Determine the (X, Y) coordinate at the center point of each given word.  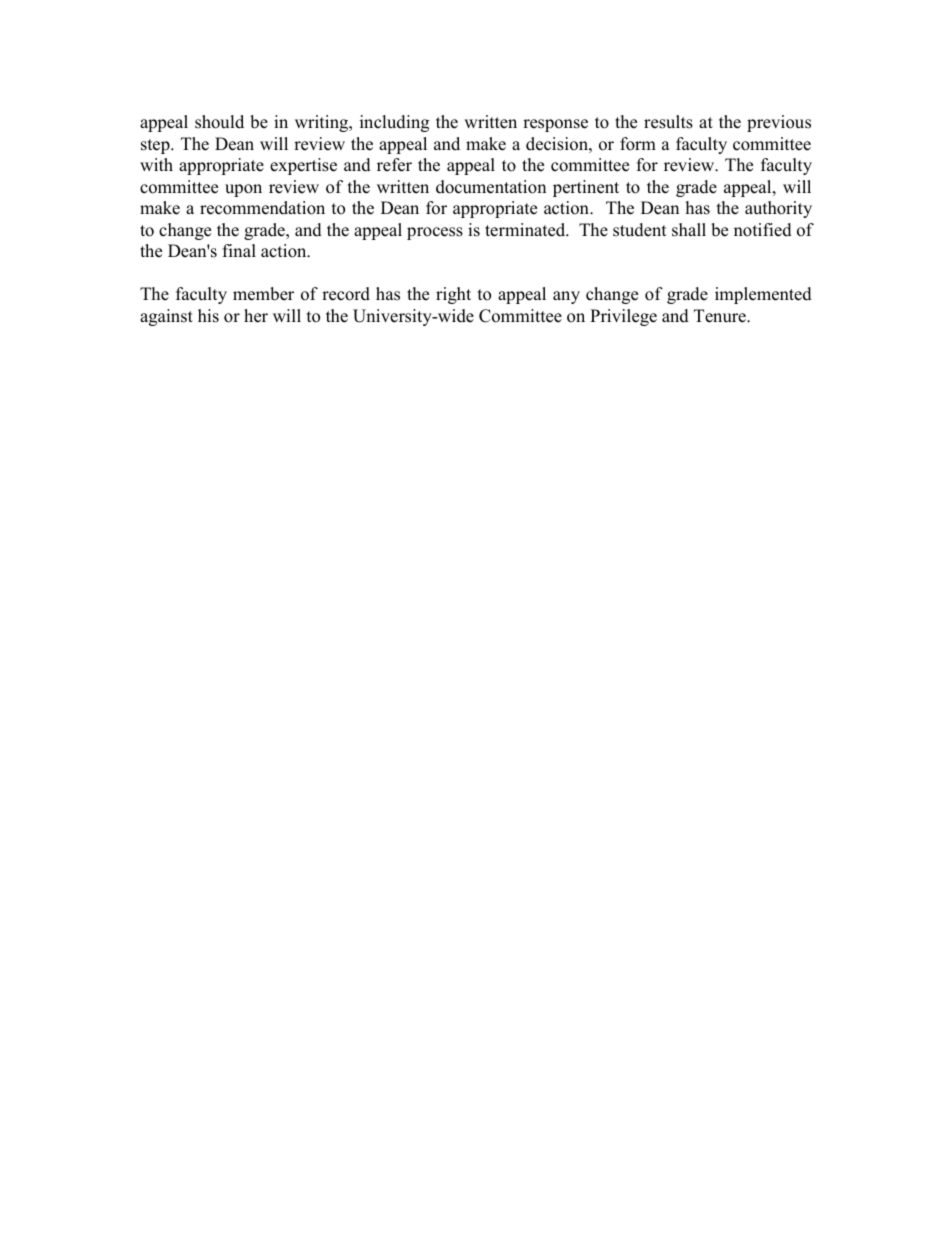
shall (689, 230)
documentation (491, 187)
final (239, 250)
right (453, 295)
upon (243, 190)
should (219, 122)
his (208, 316)
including (394, 123)
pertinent (586, 188)
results (668, 122)
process (435, 233)
